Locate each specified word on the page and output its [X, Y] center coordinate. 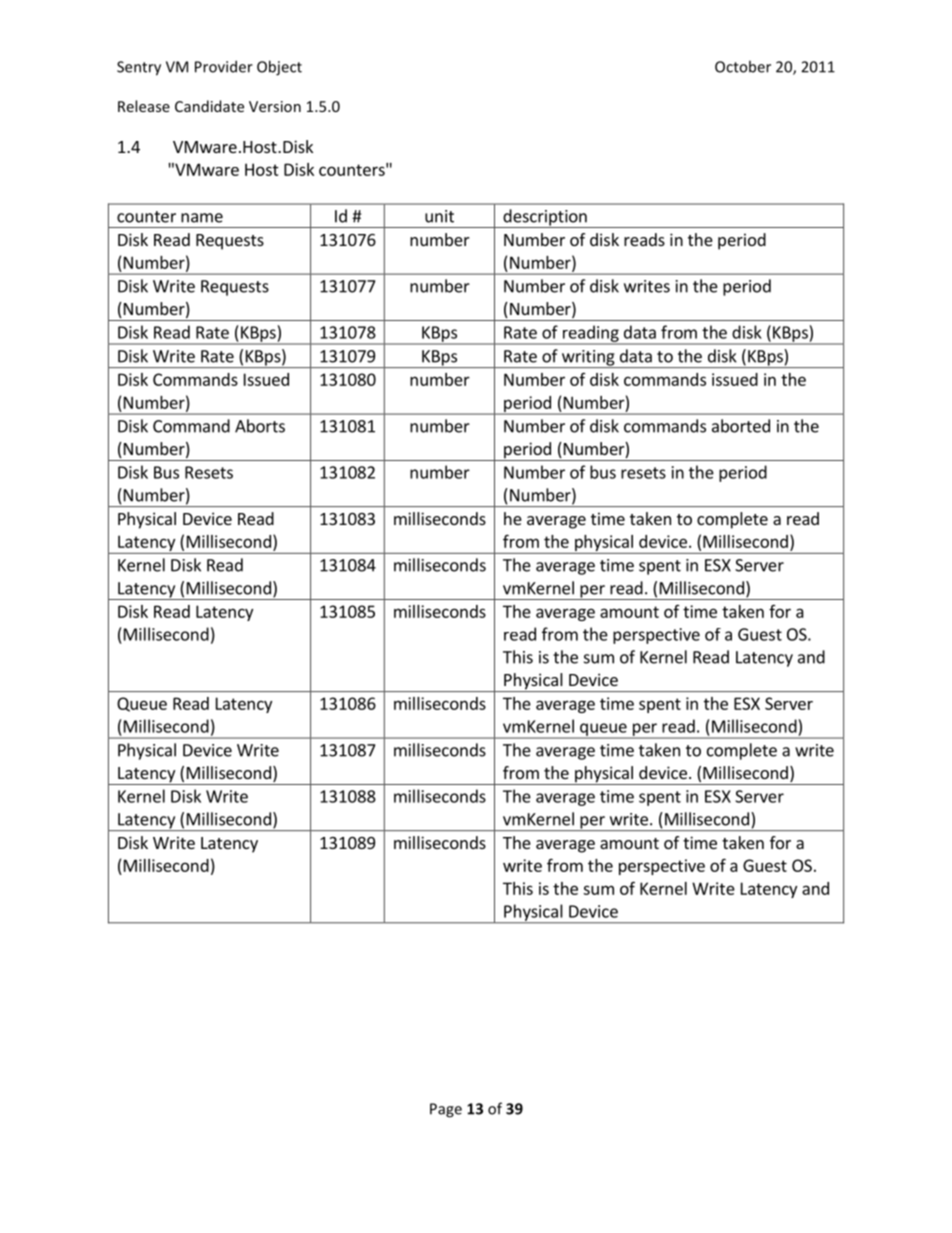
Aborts [260, 426]
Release [144, 106]
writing [588, 359]
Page [446, 1110]
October [743, 66]
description [545, 218]
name [202, 218]
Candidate [209, 106]
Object [279, 68]
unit [439, 216]
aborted [741, 426]
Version [275, 106]
